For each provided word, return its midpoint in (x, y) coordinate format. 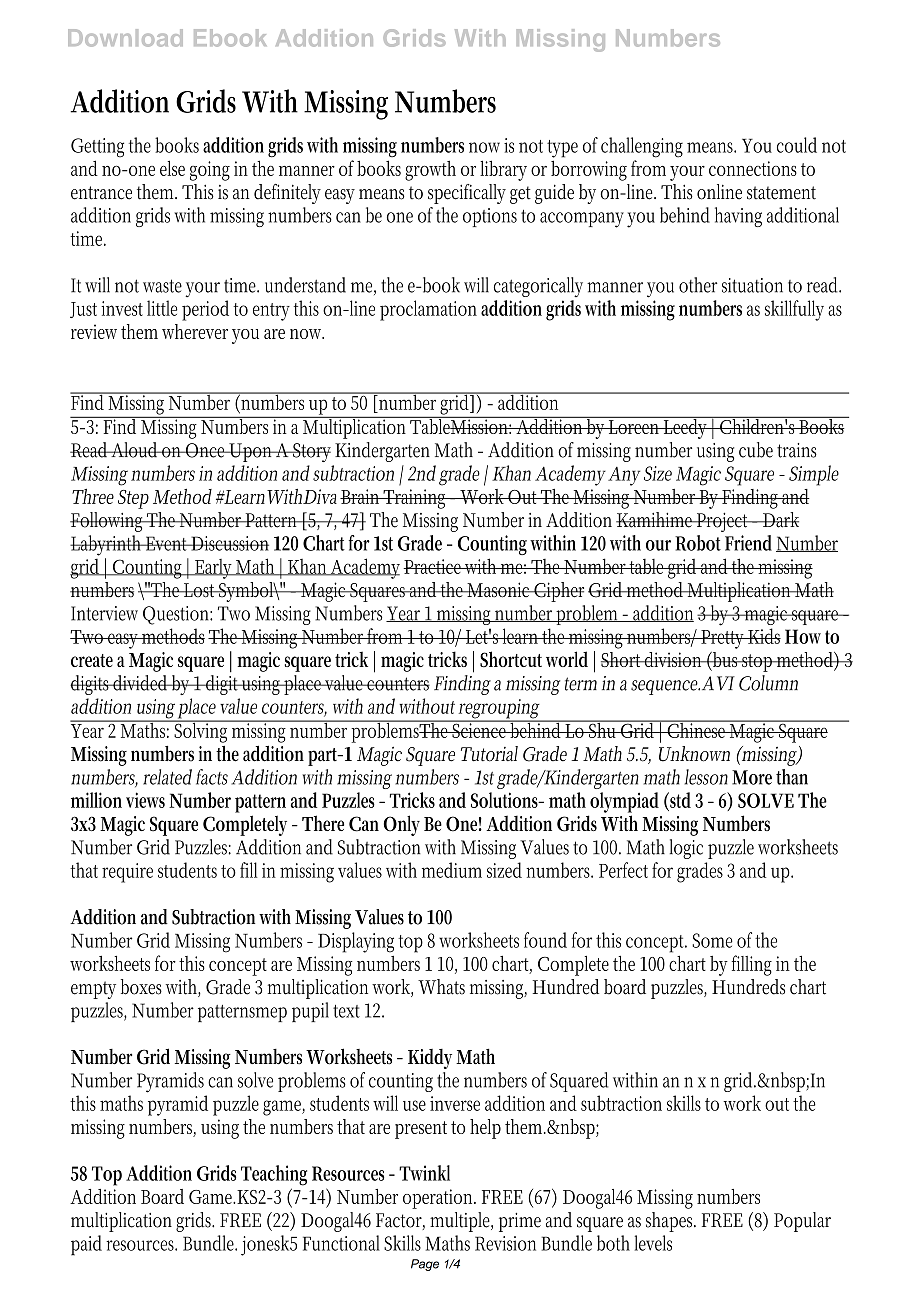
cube (756, 450)
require (127, 873)
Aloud (135, 450)
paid (86, 1245)
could (797, 145)
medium (452, 870)
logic (686, 849)
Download (125, 38)
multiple (461, 1222)
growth (430, 171)
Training (416, 499)
